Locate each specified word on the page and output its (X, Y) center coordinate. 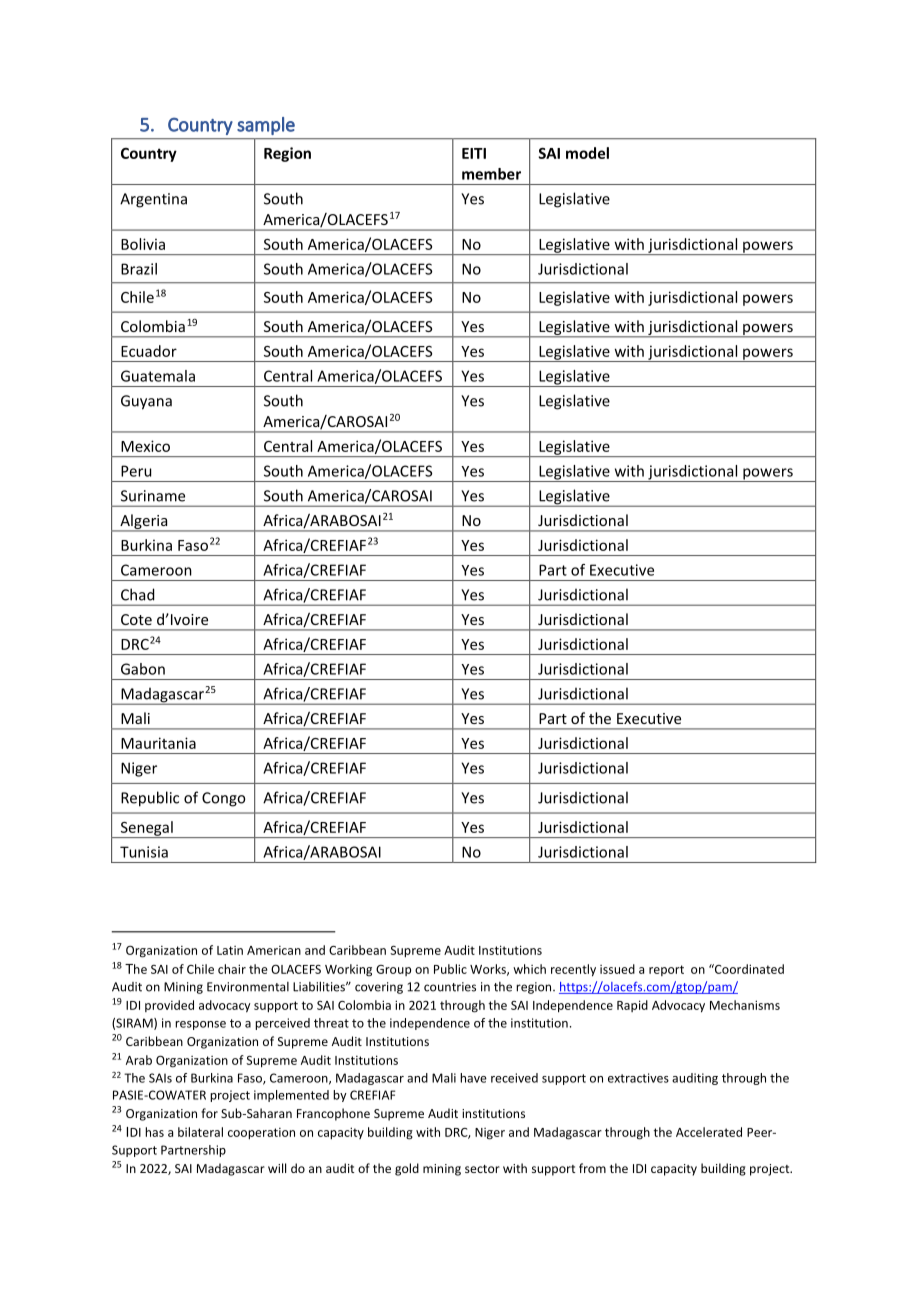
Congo (223, 799)
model (587, 153)
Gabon (143, 669)
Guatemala (158, 376)
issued (617, 969)
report (666, 970)
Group (393, 970)
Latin (230, 950)
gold (407, 1169)
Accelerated (709, 1132)
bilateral (200, 1132)
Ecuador (149, 351)
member (491, 174)
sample (266, 126)
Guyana (146, 402)
